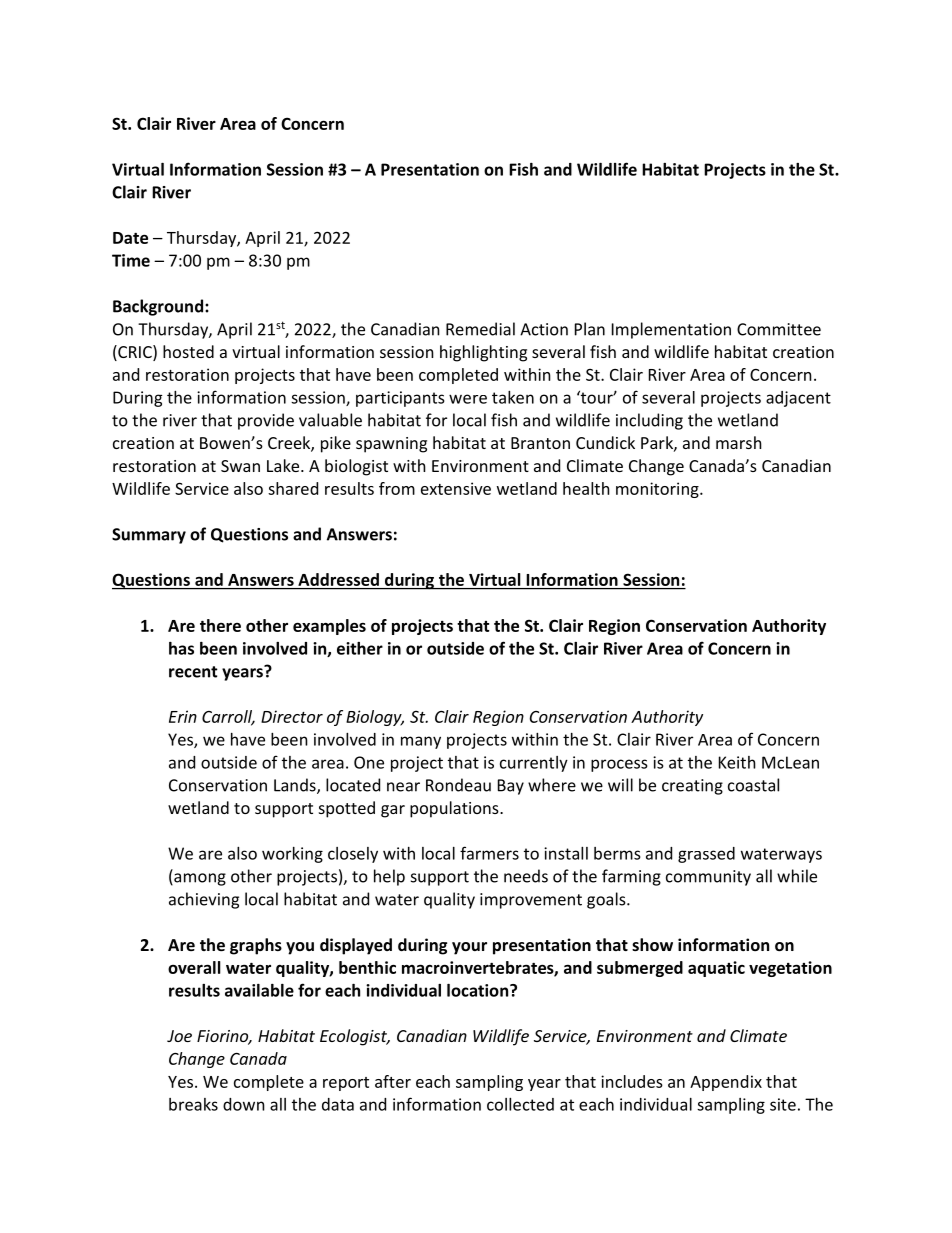 The width and height of the screenshot is (952, 1233). Describe the element at coordinates (193, 1104) in the screenshot. I see `breaks` at that location.
